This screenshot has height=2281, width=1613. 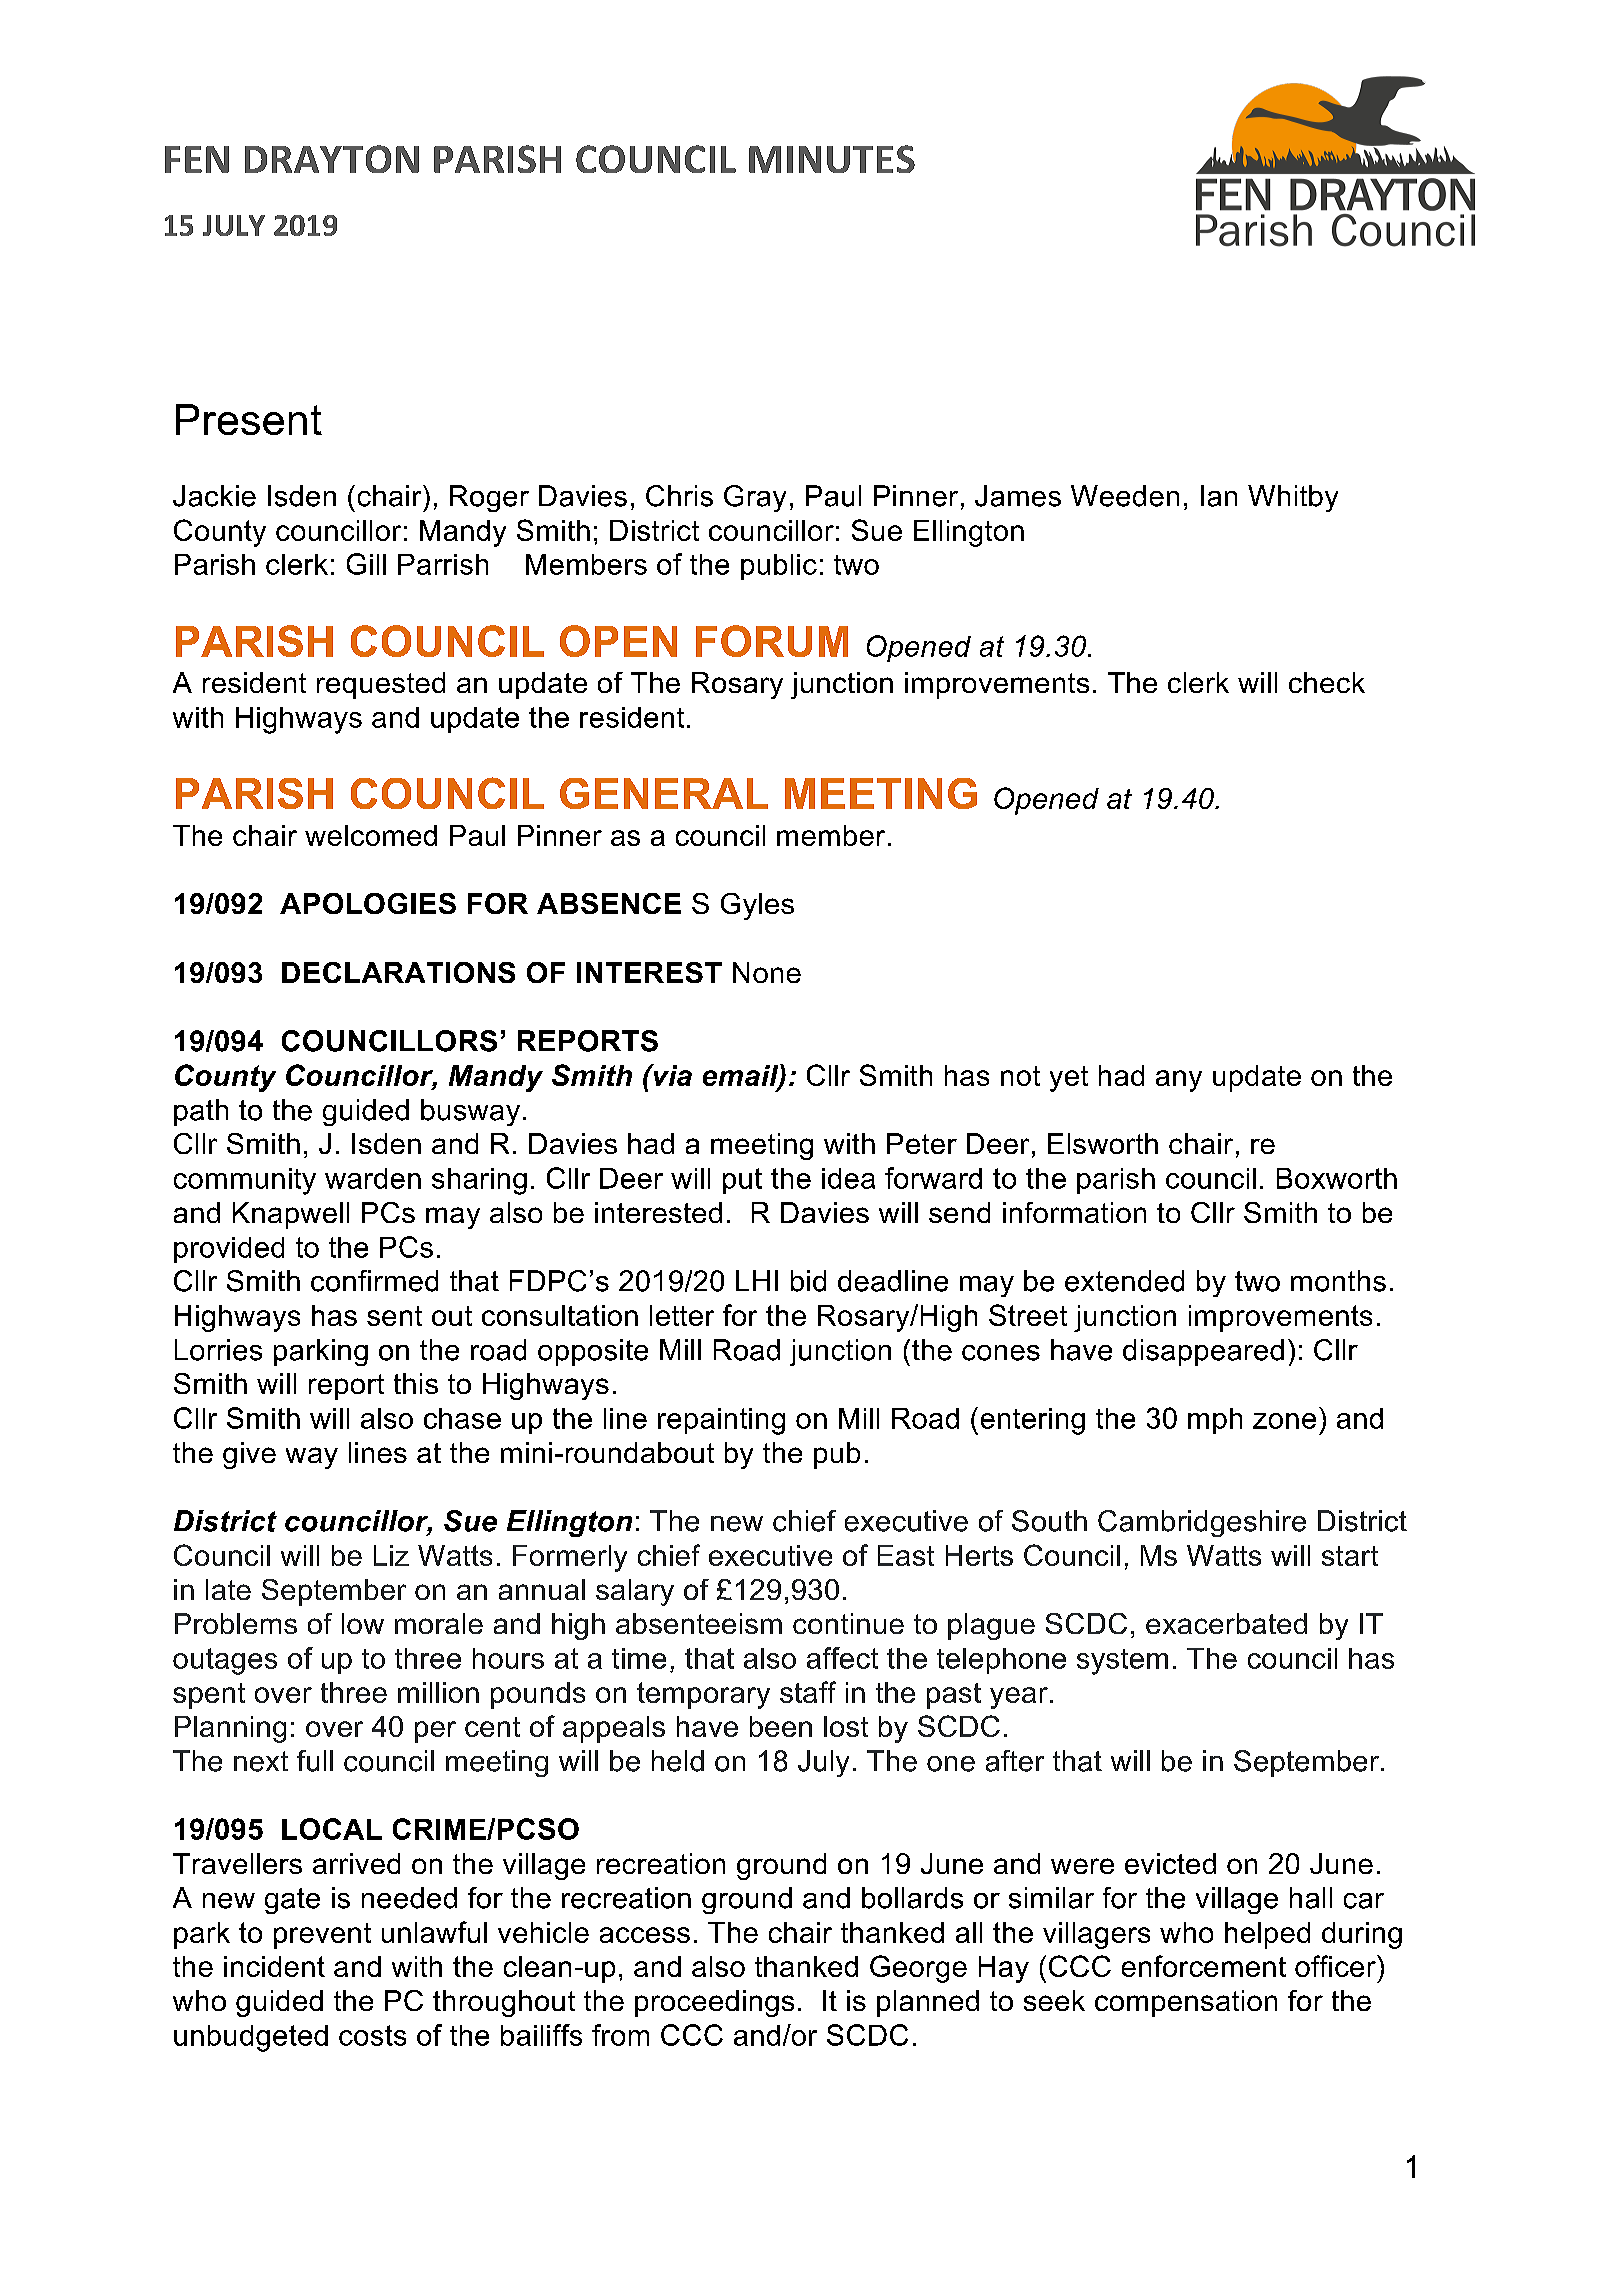 What do you see at coordinates (197, 159) in the screenshot?
I see `FEN` at bounding box center [197, 159].
